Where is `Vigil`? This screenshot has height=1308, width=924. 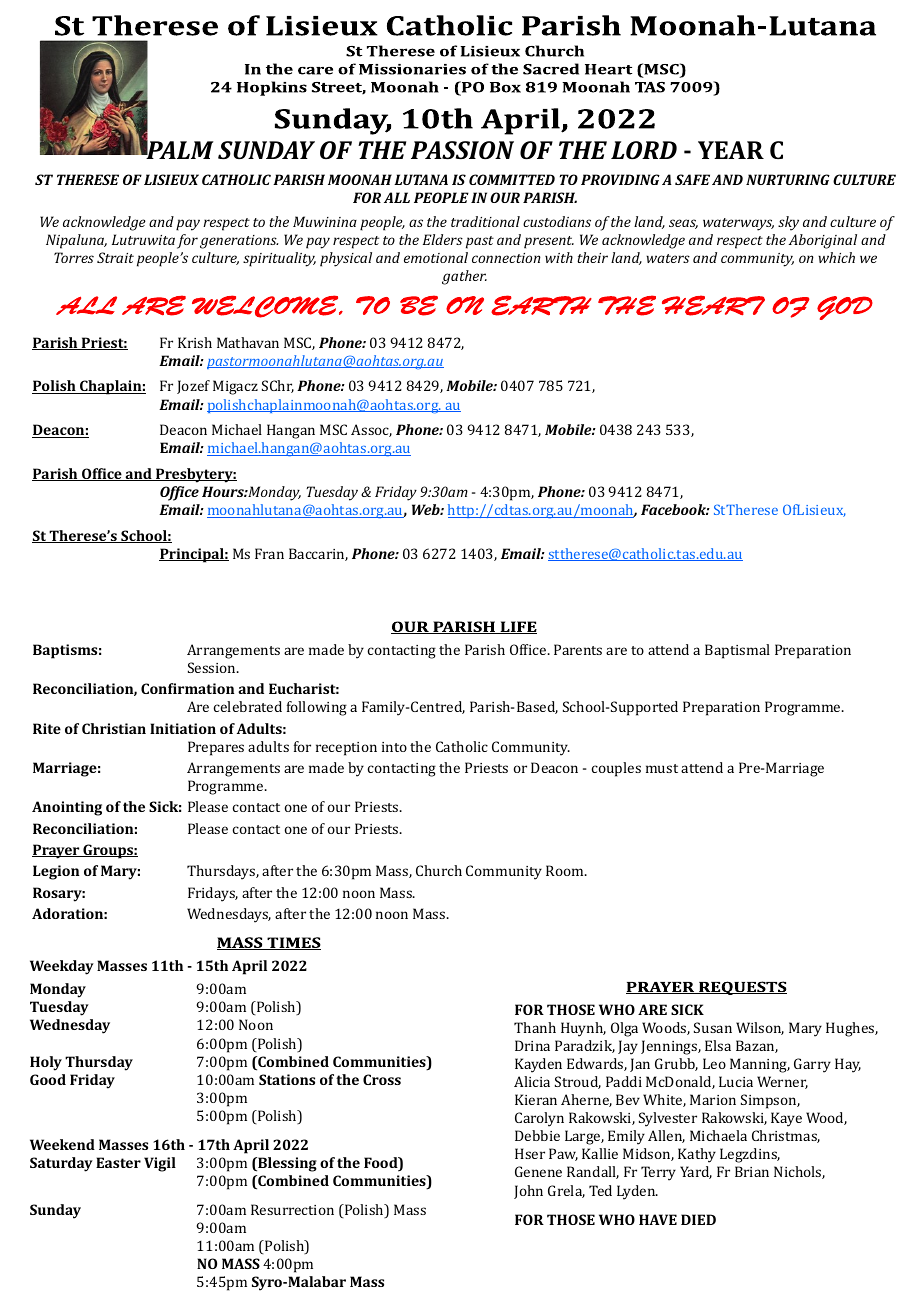 Vigil is located at coordinates (160, 1164).
